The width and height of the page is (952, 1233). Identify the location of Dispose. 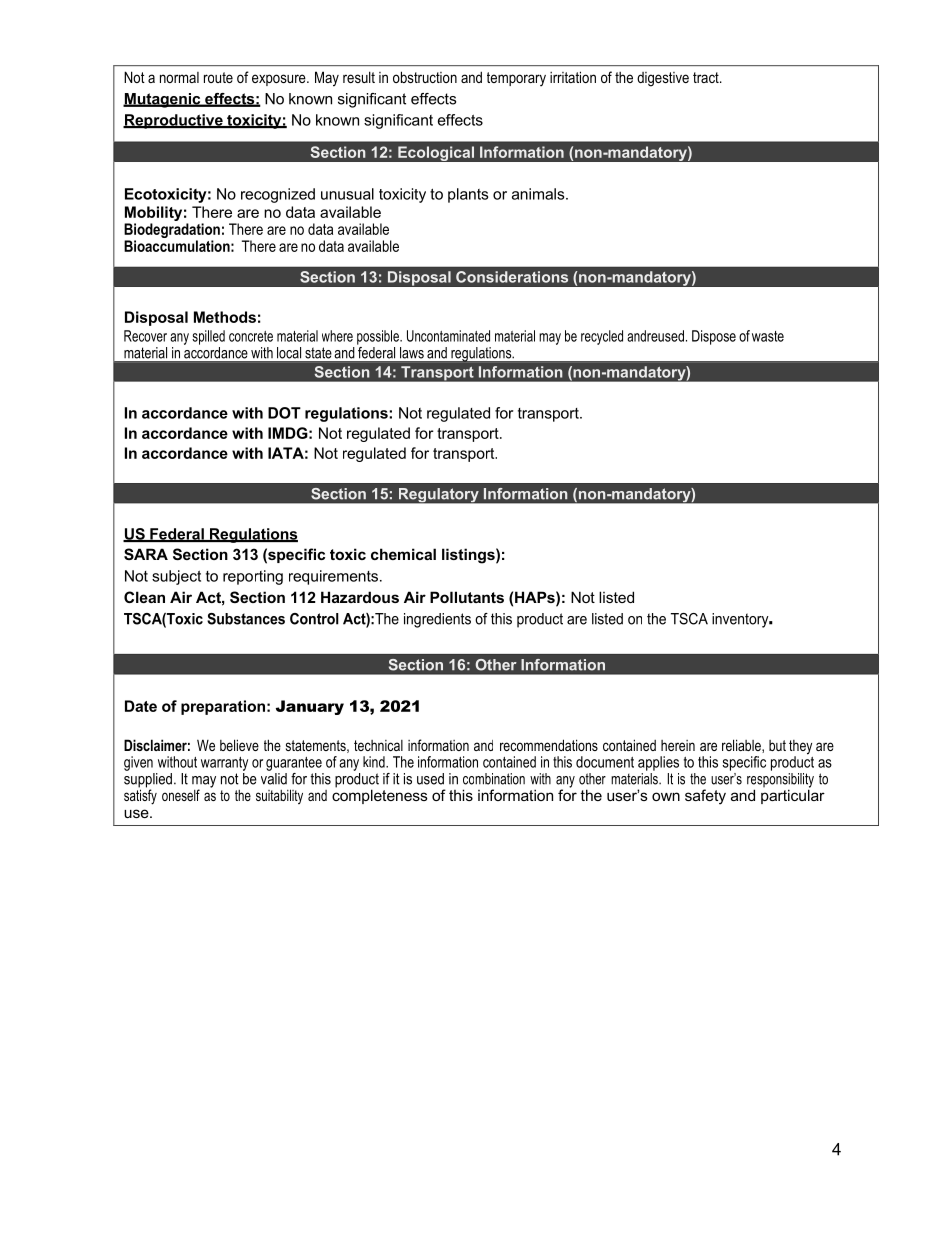
(714, 337).
